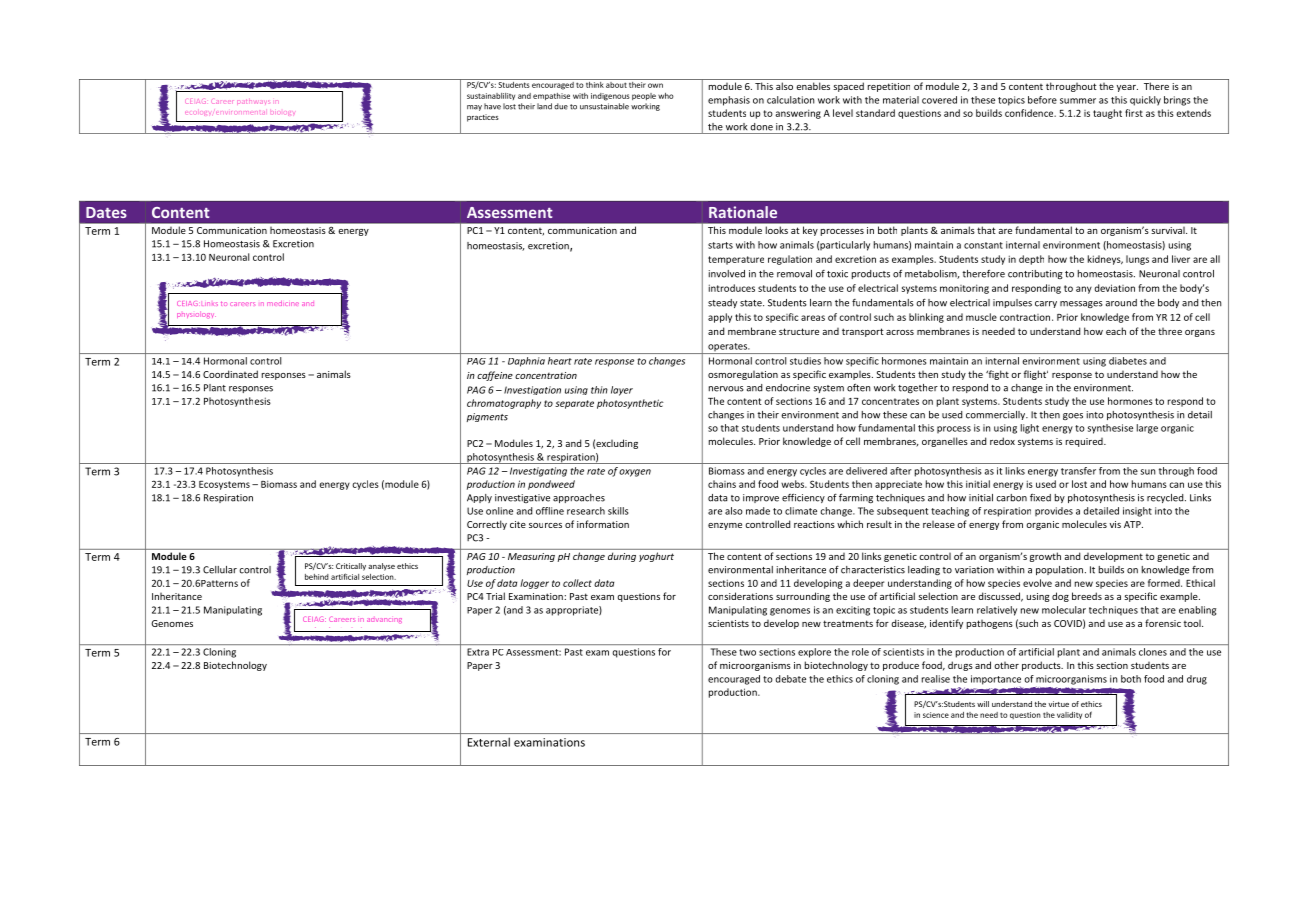 This screenshot has height=924, width=1308. I want to click on yoghurt, so click(656, 557).
